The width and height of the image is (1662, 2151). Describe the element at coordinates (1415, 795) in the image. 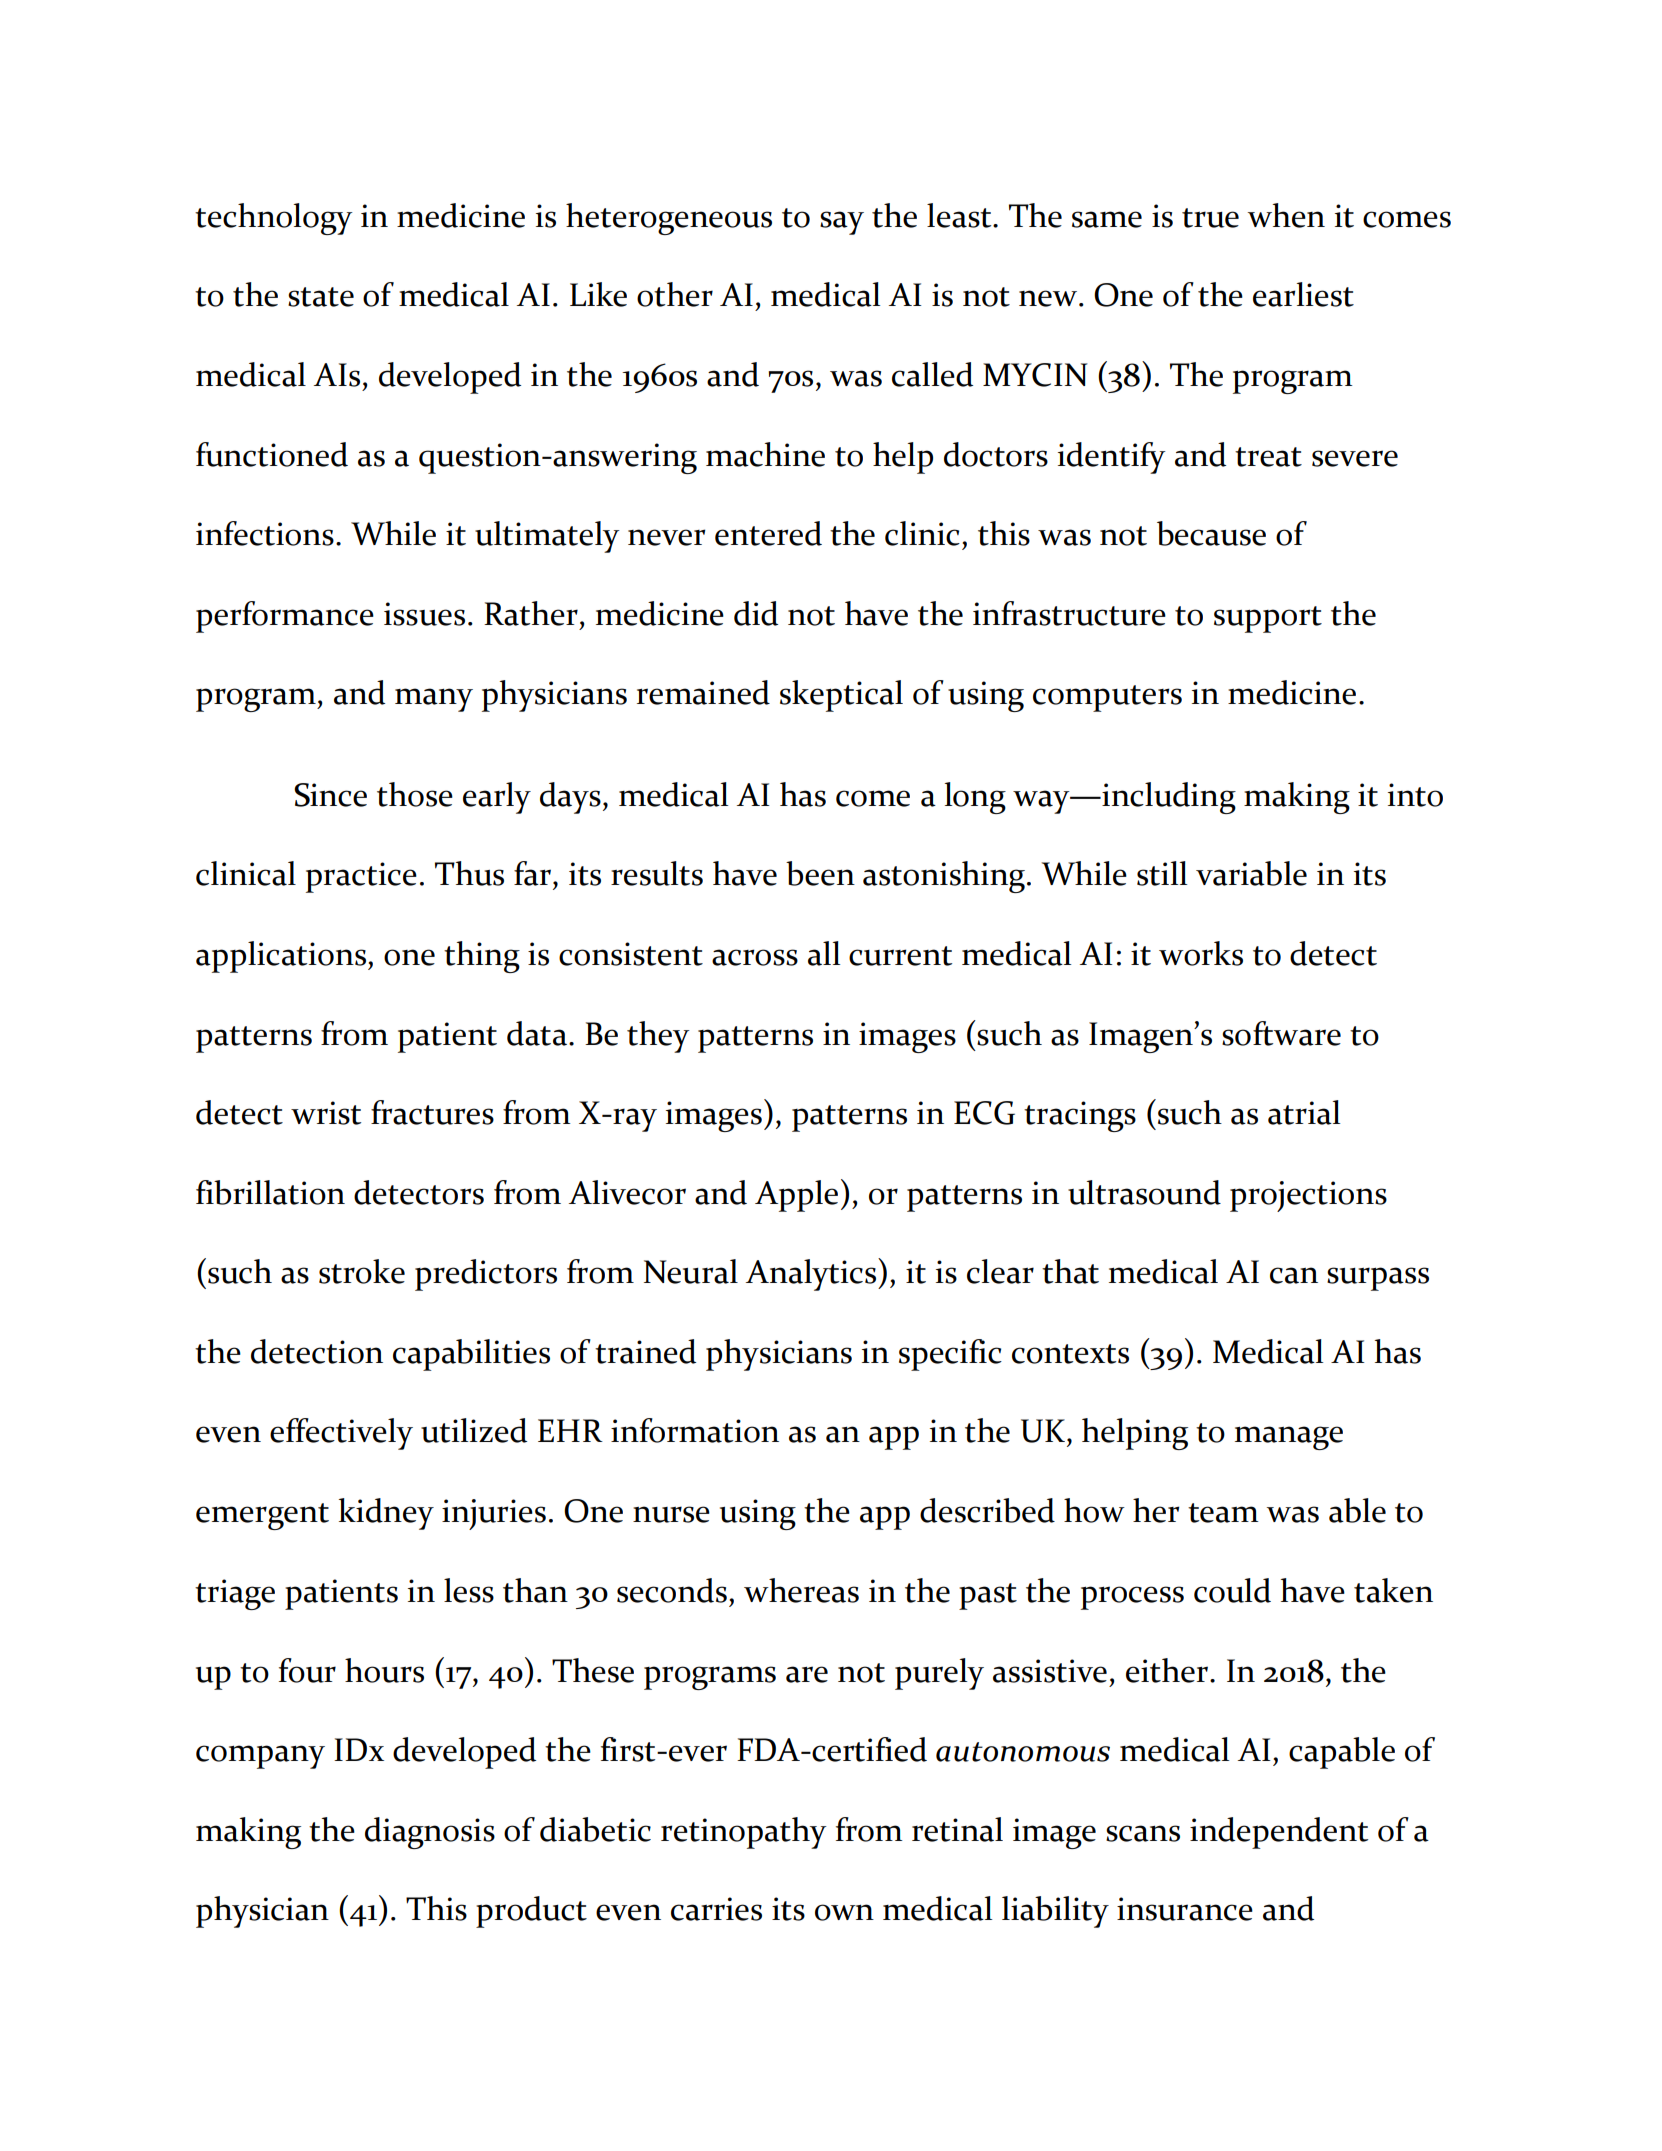

I see `into` at that location.
